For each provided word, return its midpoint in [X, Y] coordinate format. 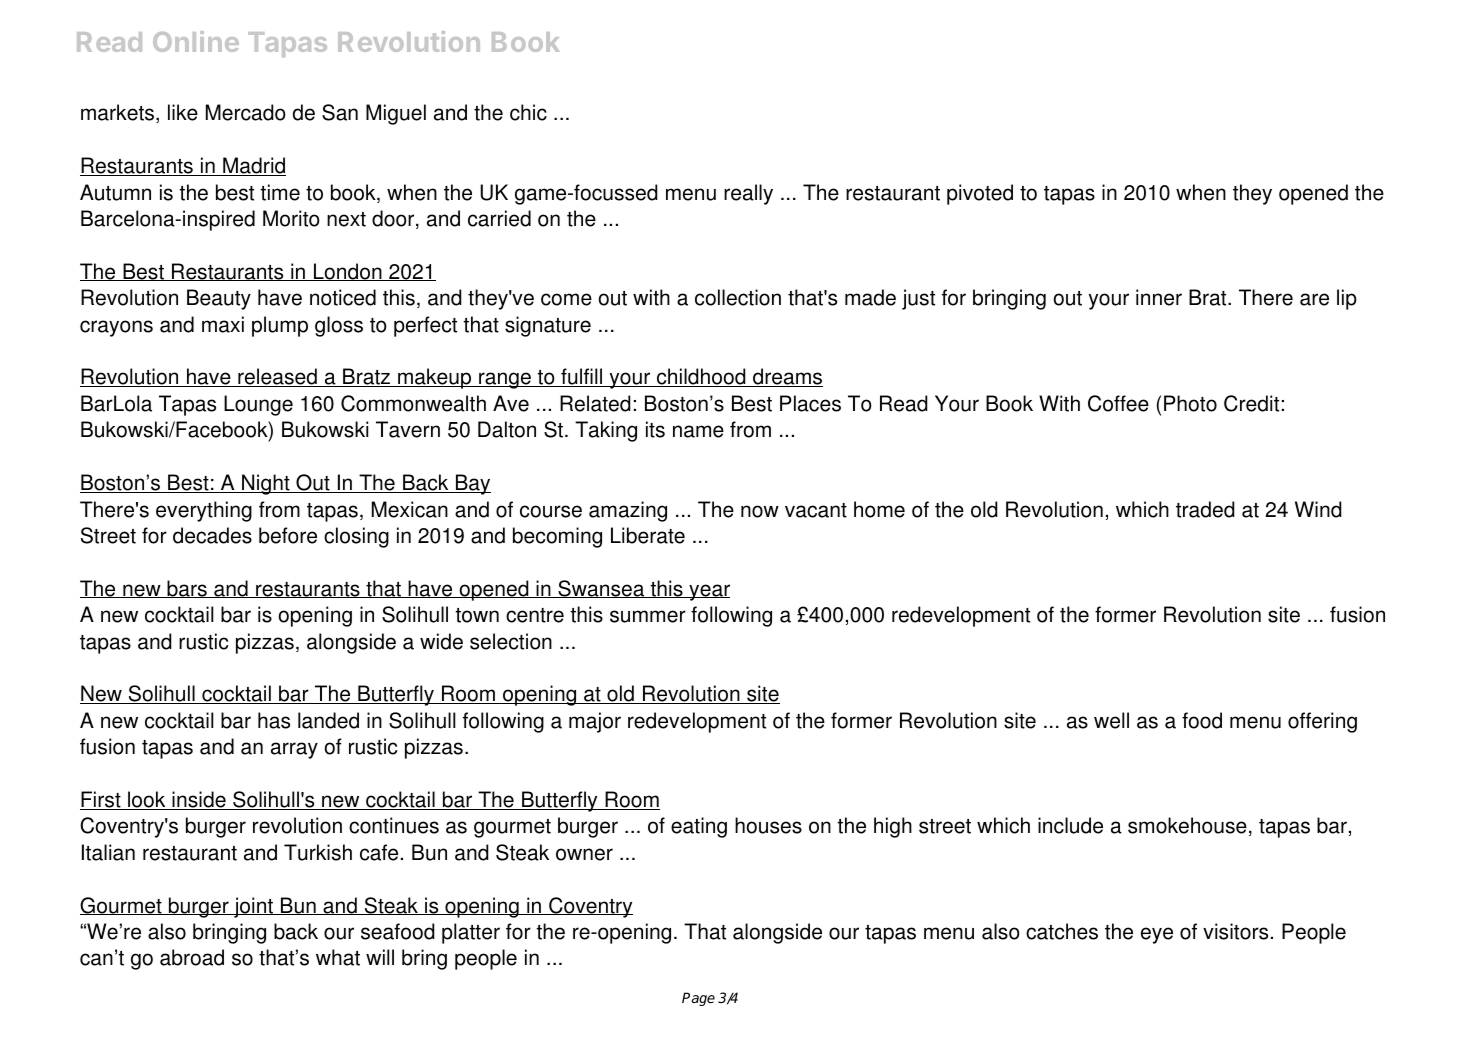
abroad [192, 957]
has [274, 720]
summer [648, 616]
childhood [701, 377]
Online [196, 41]
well [1111, 720]
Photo [1190, 403]
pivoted [980, 194]
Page [698, 999]
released [277, 377]
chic [528, 112]
